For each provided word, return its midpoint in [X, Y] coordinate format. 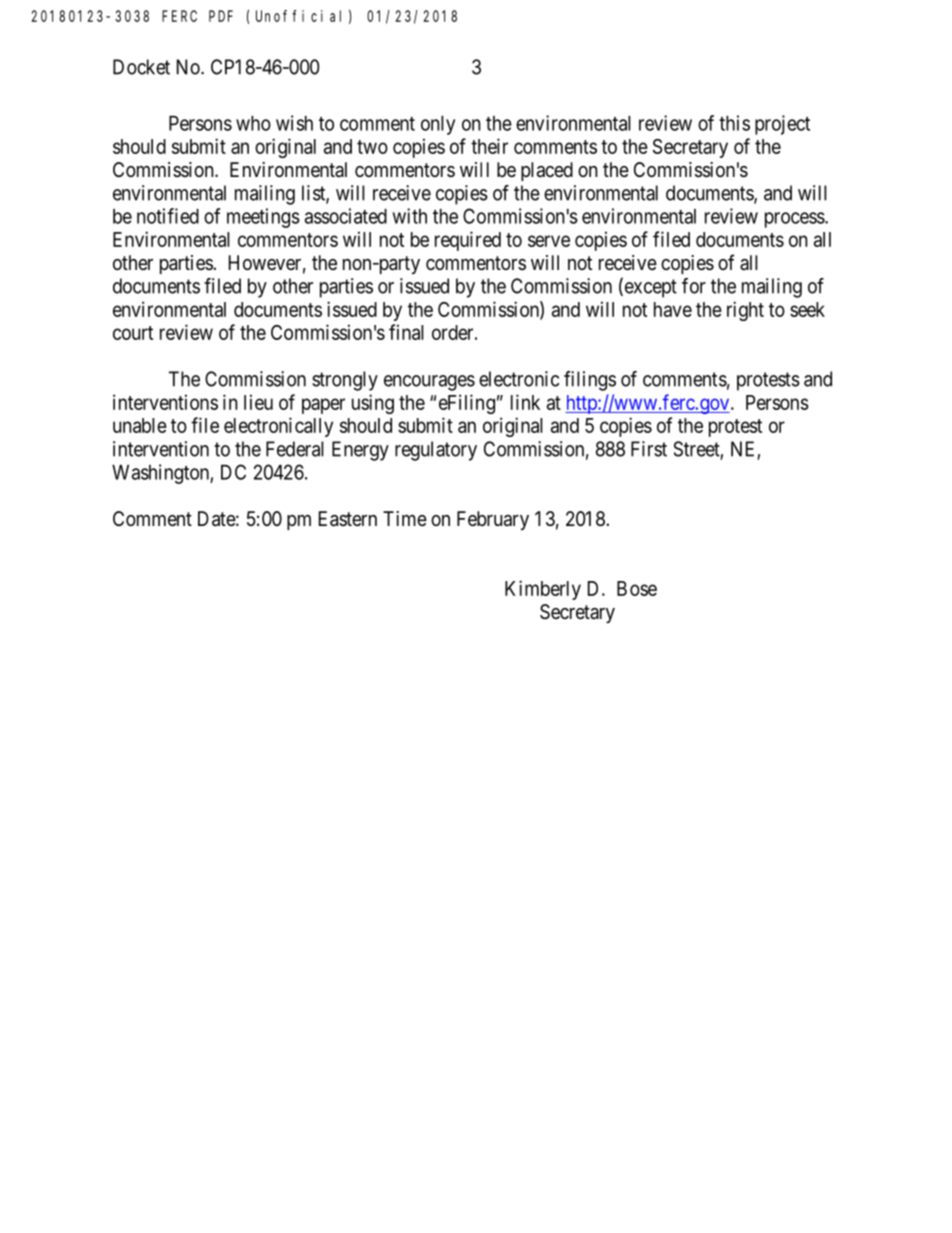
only [438, 125]
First [649, 449]
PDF [221, 16]
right [745, 311]
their [489, 146]
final [406, 332]
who [253, 123]
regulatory [436, 451]
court [133, 333]
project [782, 125]
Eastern [348, 519]
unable [140, 425]
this [734, 123]
